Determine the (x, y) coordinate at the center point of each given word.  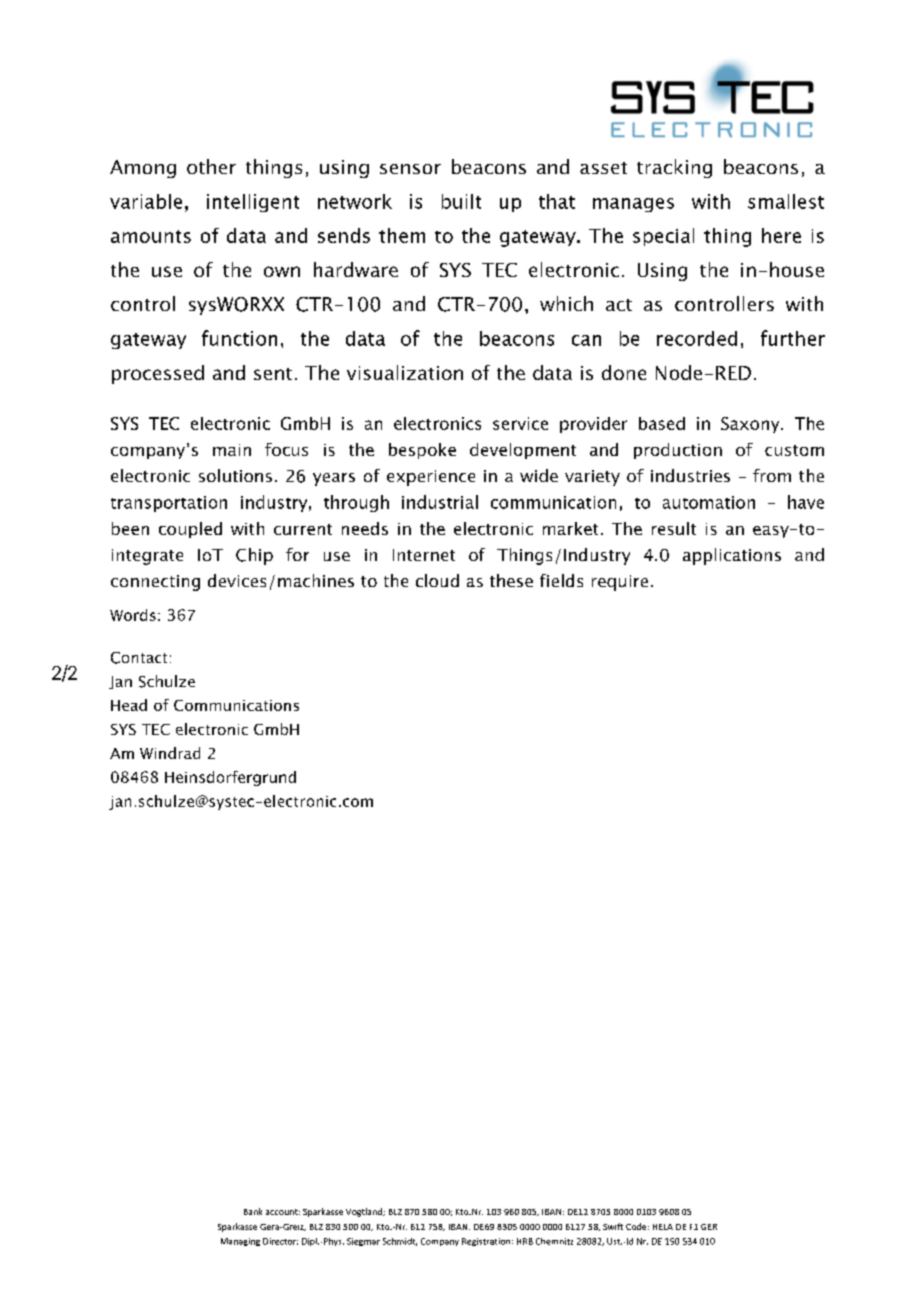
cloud (437, 580)
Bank (253, 1211)
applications (732, 556)
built (461, 201)
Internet (424, 555)
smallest (786, 201)
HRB (525, 1241)
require (620, 583)
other (211, 166)
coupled (190, 530)
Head (129, 705)
